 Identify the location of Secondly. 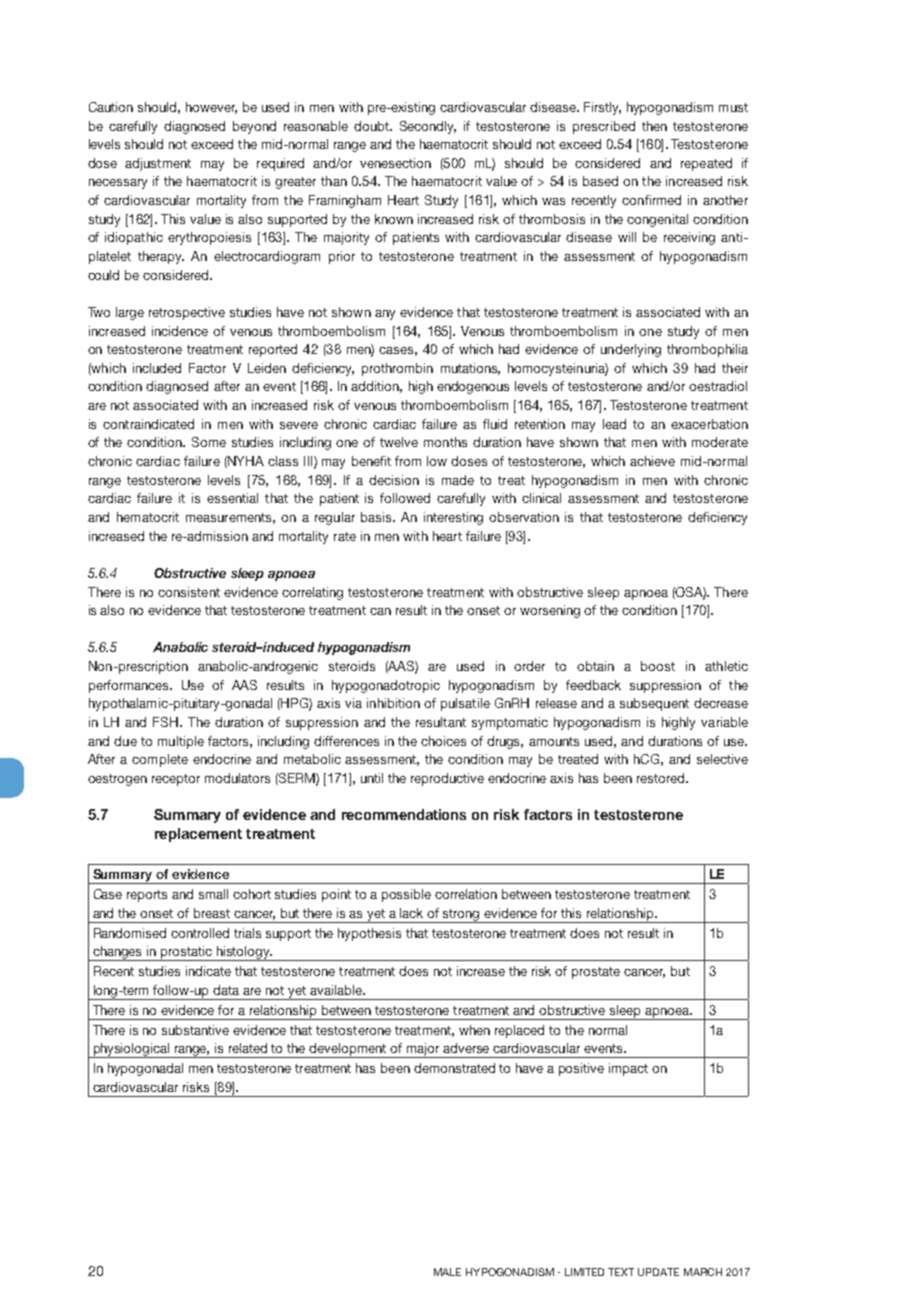
(428, 127).
